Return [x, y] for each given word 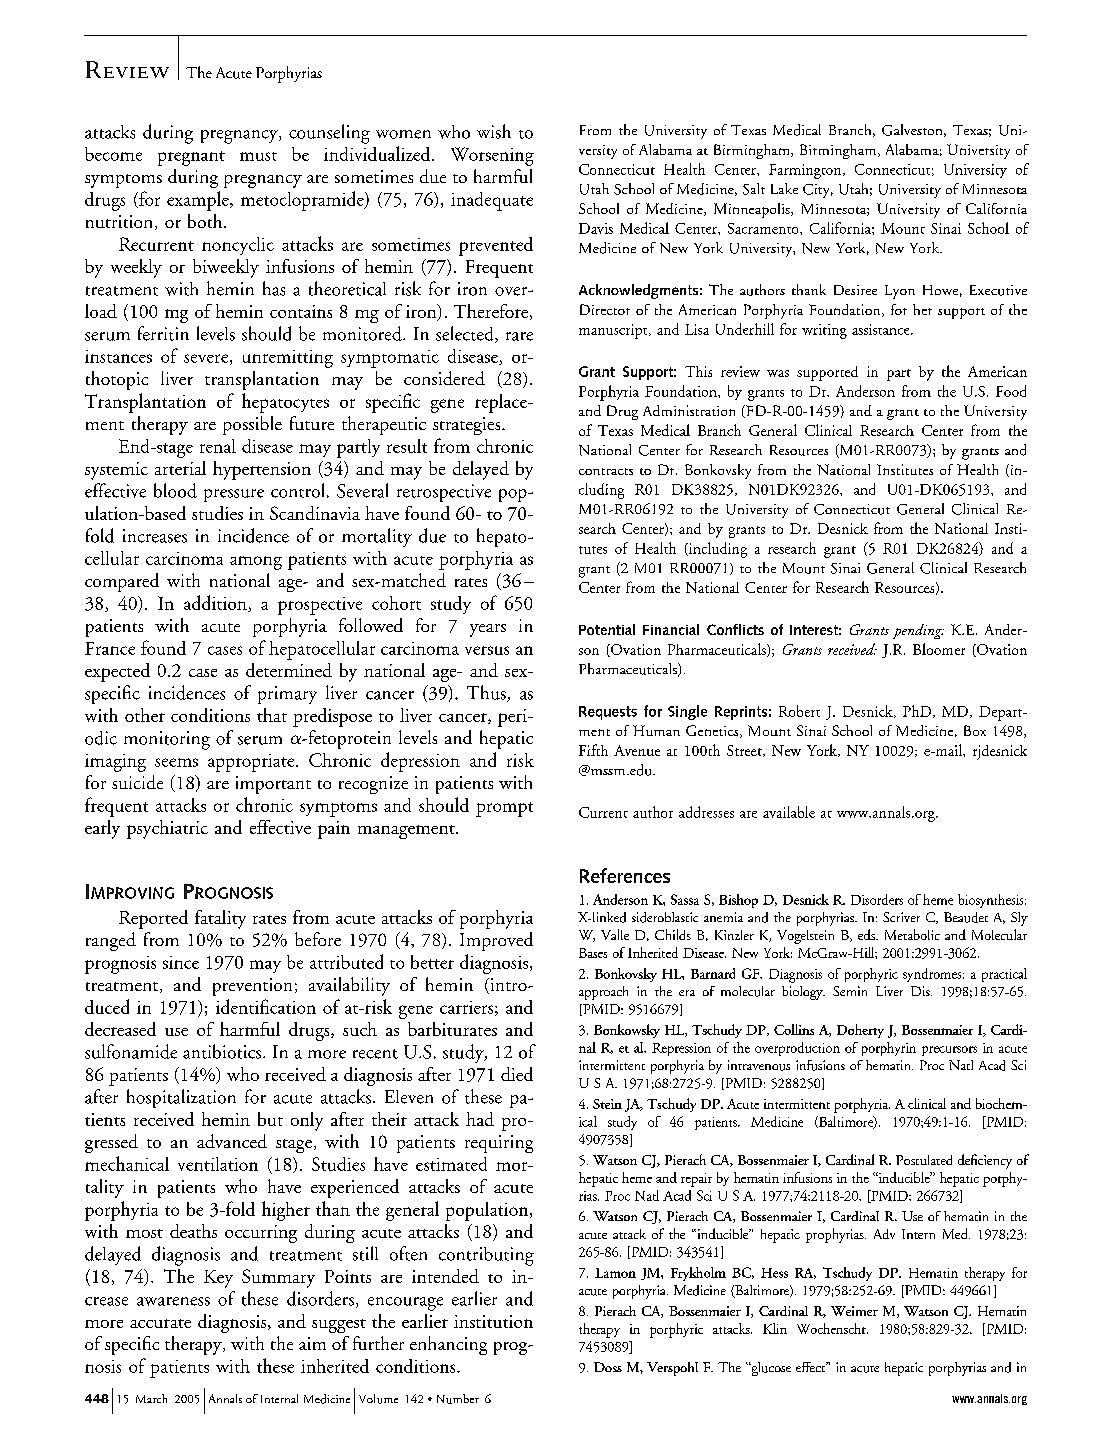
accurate [160, 1323]
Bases [593, 953]
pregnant [191, 158]
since [181, 962]
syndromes [933, 975]
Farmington [806, 171]
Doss [608, 1367]
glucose [770, 1369]
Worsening [492, 156]
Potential [607, 629]
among [256, 563]
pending [918, 631]
